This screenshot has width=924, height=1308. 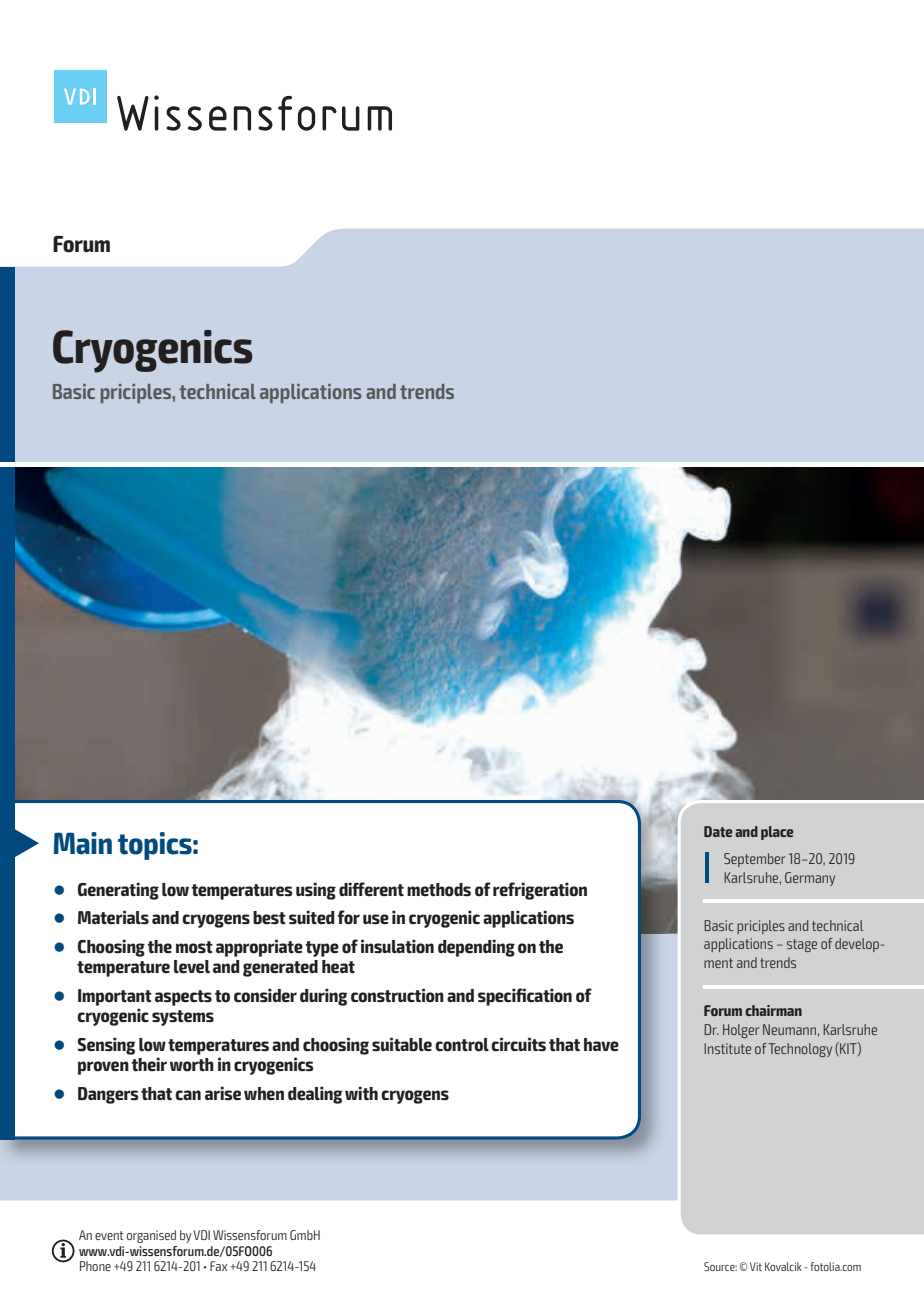 I want to click on Materials, so click(x=113, y=917).
